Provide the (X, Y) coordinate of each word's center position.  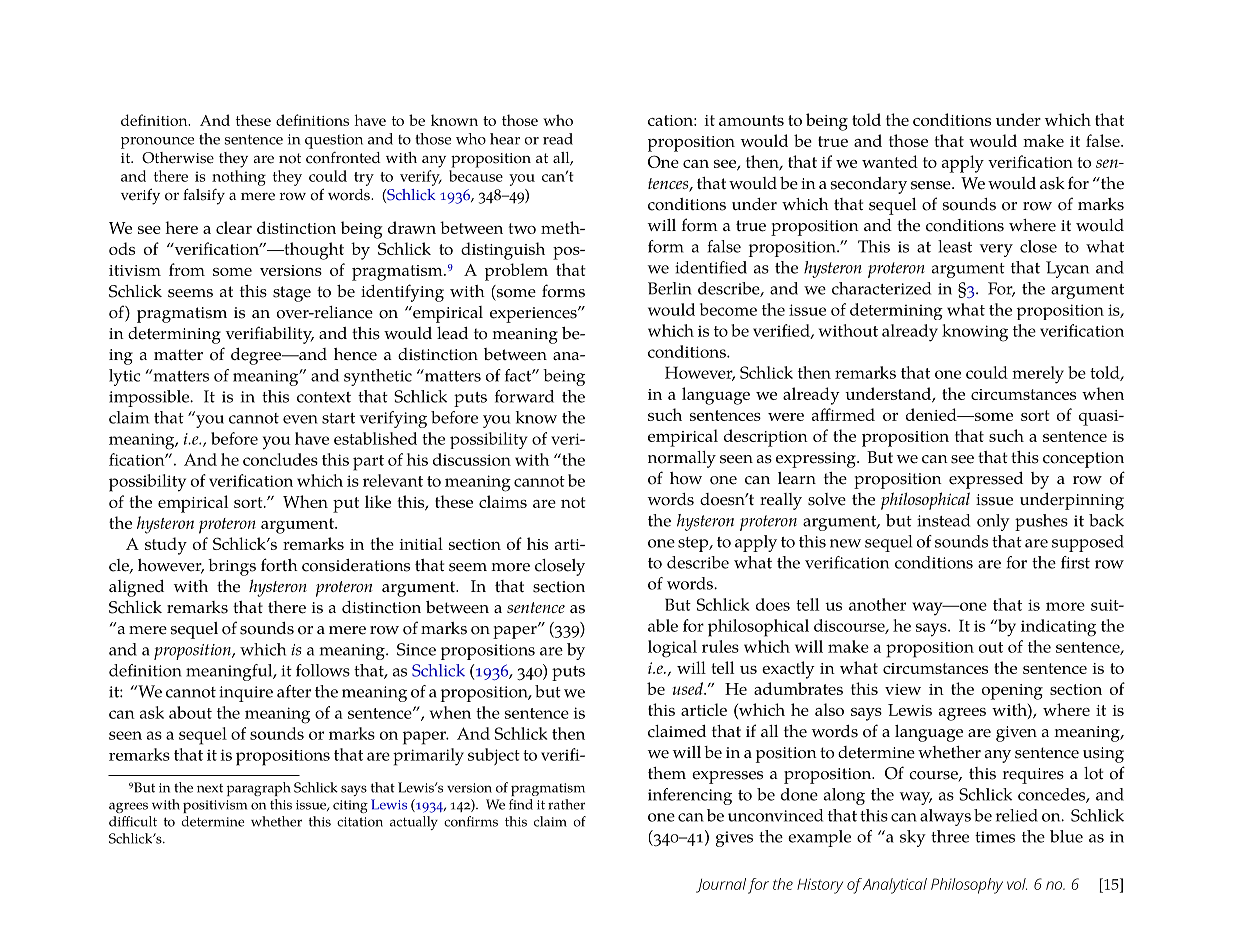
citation (360, 822)
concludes (280, 459)
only (993, 522)
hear (505, 139)
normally (682, 459)
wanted (890, 161)
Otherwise (178, 158)
